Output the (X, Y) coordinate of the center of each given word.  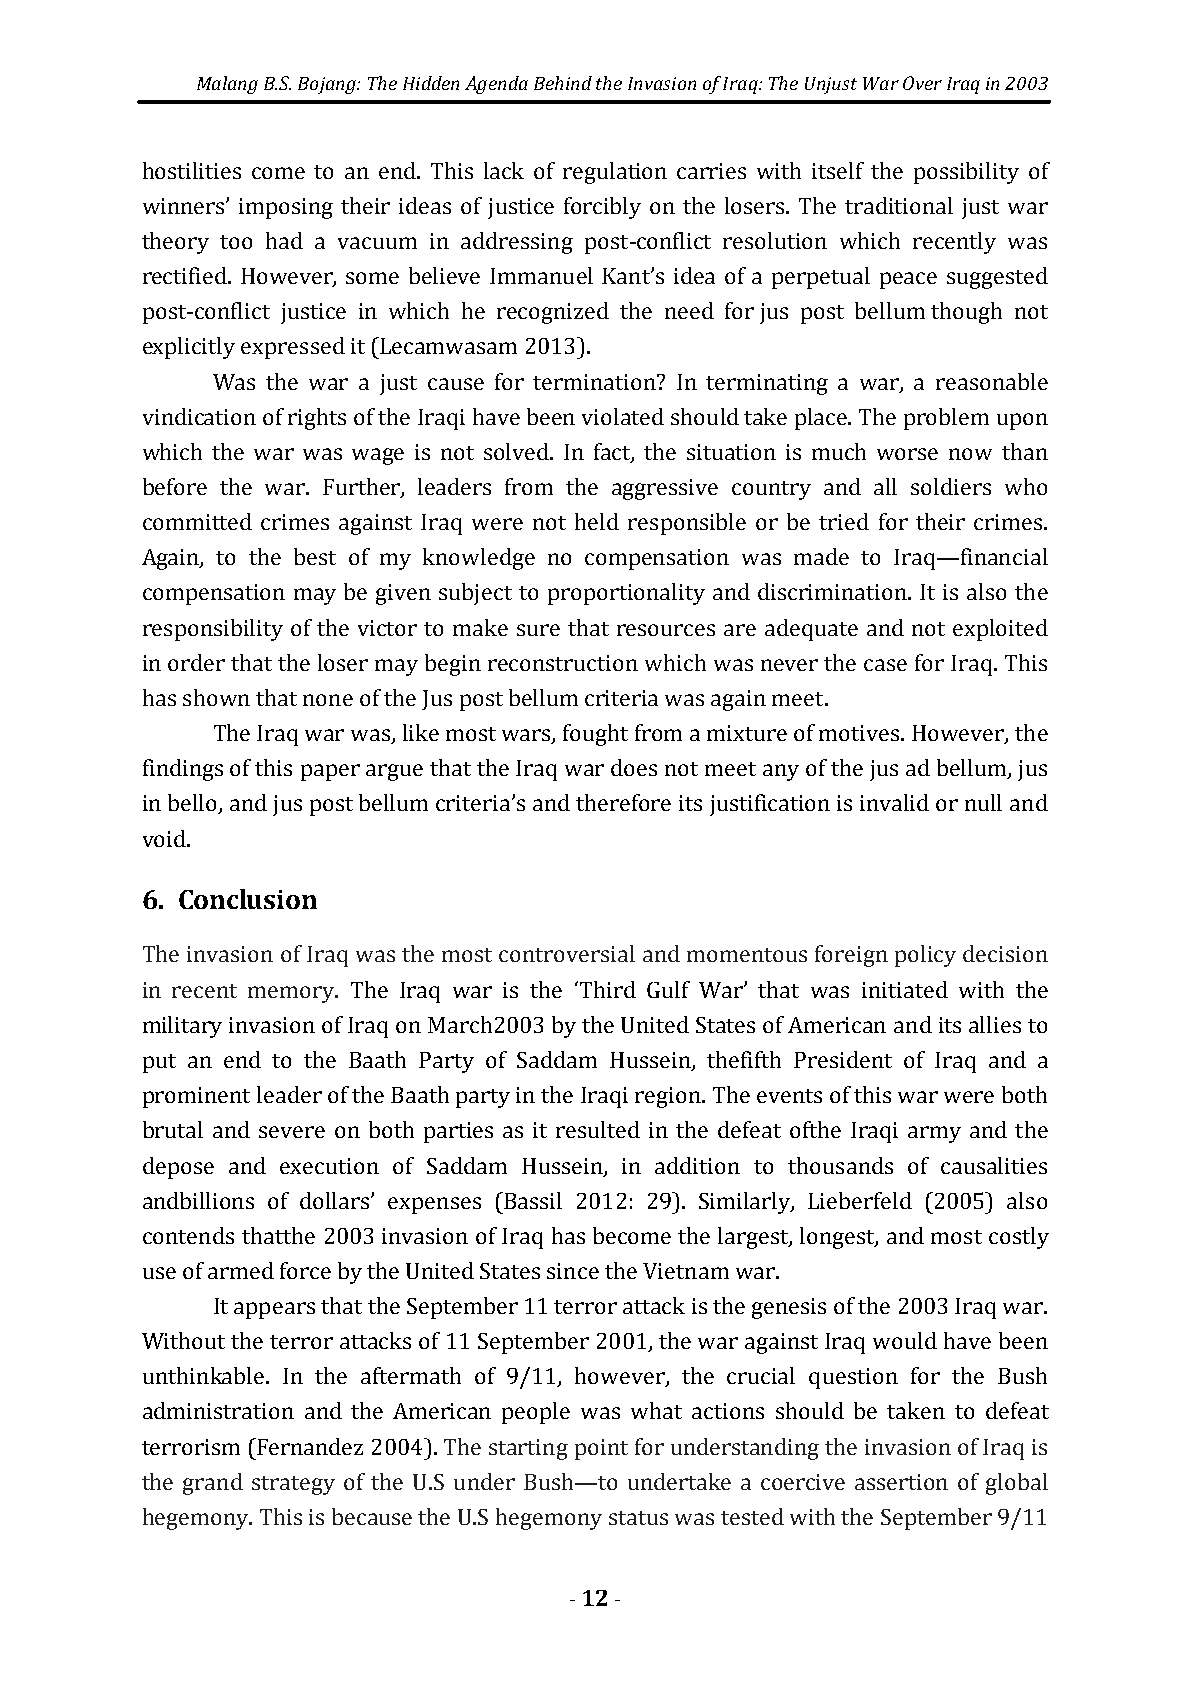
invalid (894, 802)
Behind (563, 83)
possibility (966, 173)
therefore (623, 802)
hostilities (192, 170)
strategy (293, 1485)
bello (194, 804)
